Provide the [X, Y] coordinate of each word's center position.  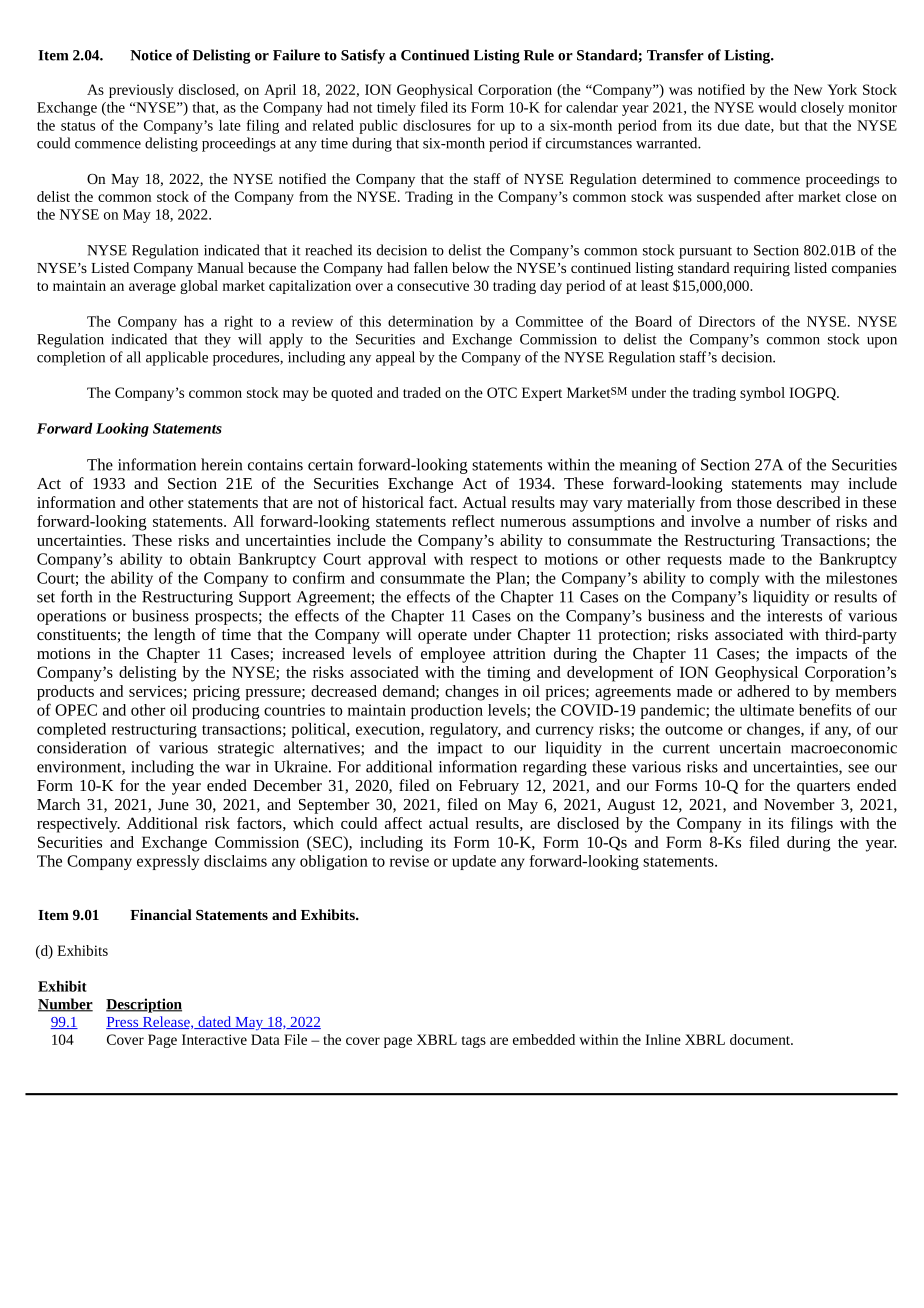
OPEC [76, 710]
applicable [177, 358]
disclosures [437, 125]
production [447, 711]
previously [141, 91]
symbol [762, 394]
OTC [502, 392]
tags [473, 1042]
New [808, 89]
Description [144, 1005]
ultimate [767, 710]
